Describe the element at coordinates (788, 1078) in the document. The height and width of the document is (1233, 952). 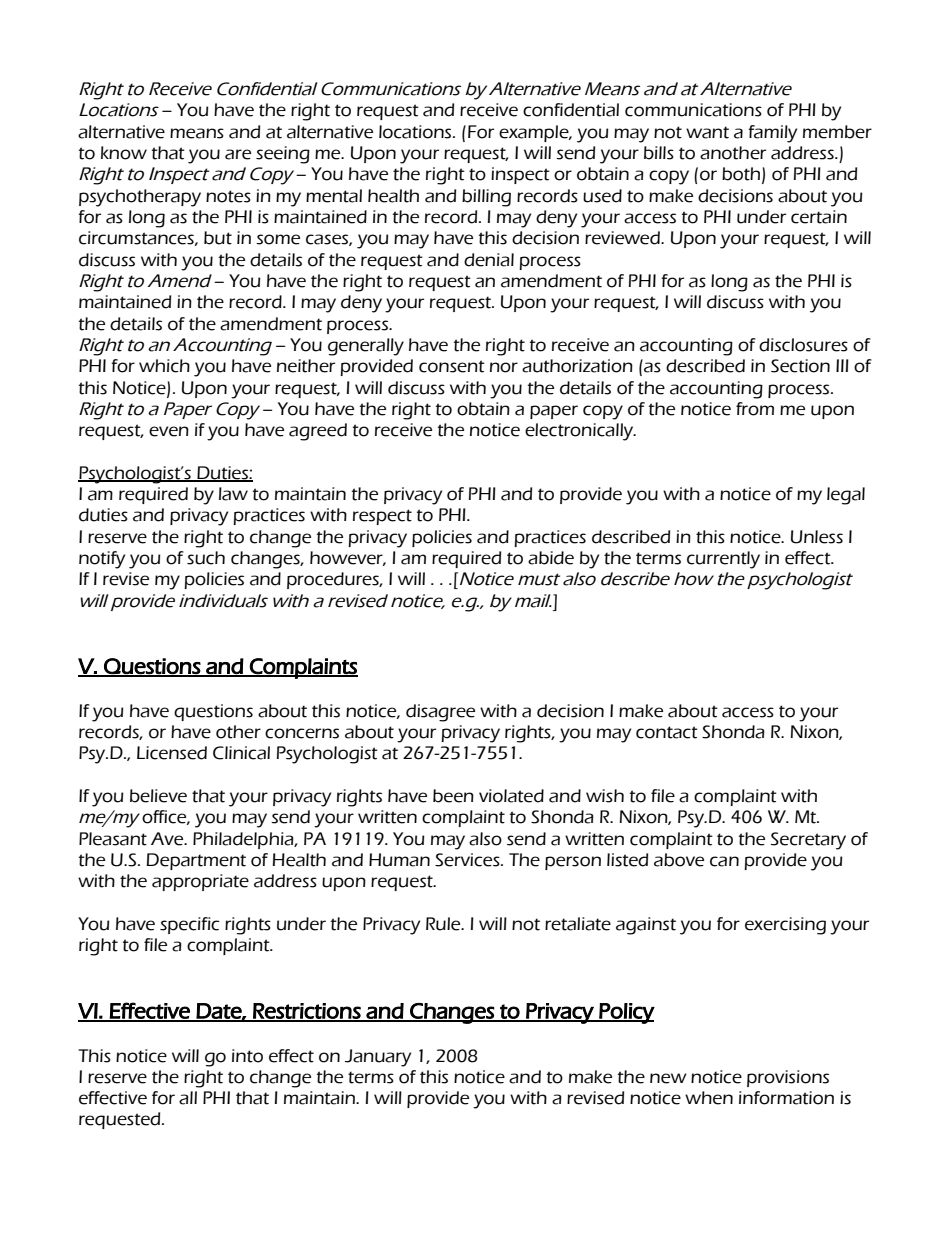
I see `provisions` at that location.
